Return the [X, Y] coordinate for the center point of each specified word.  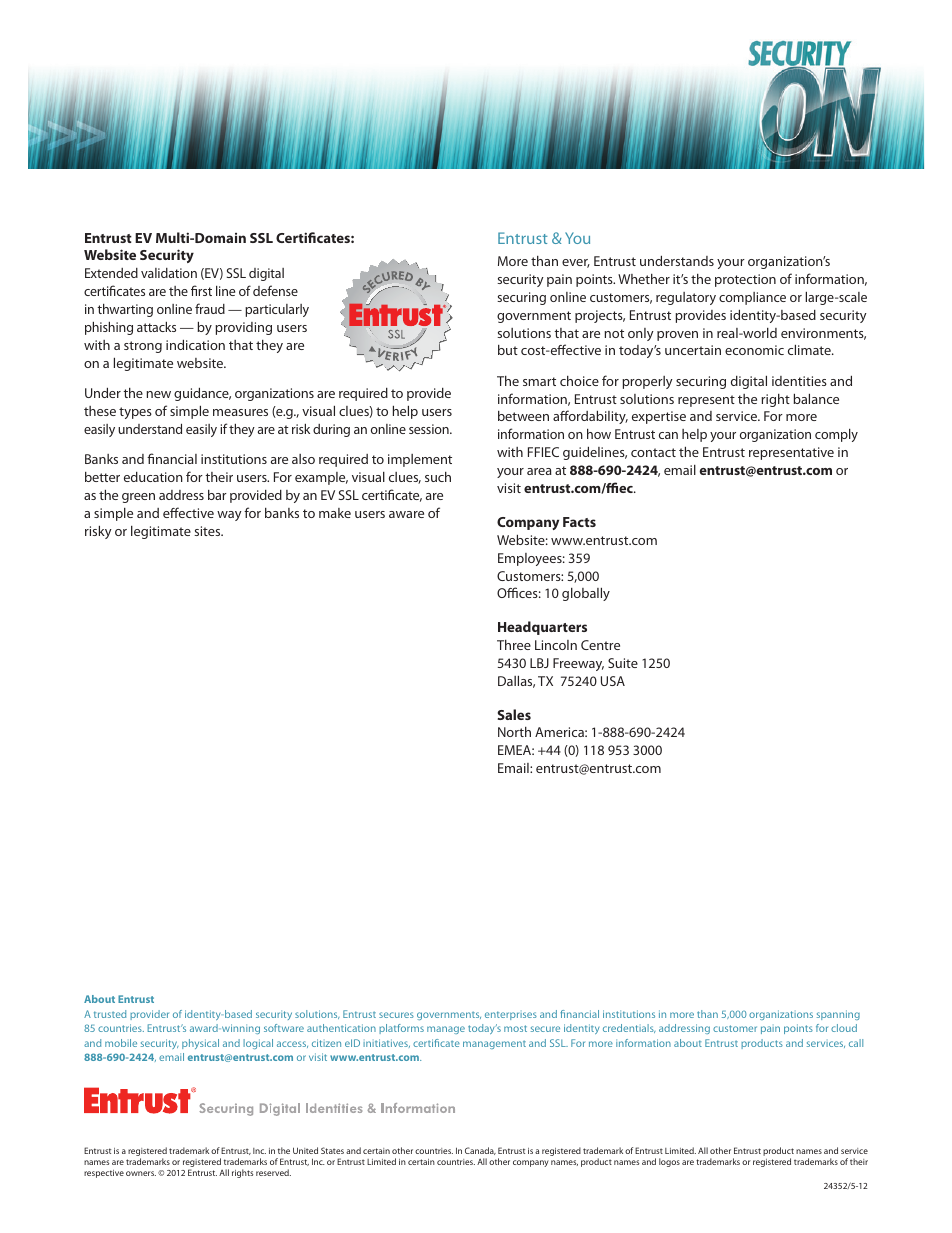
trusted [110, 1014]
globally [586, 594]
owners [141, 1173]
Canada [480, 1151]
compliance [752, 298]
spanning [838, 1015]
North [514, 732]
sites [208, 531]
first [201, 290]
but [508, 350]
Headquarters [542, 628]
